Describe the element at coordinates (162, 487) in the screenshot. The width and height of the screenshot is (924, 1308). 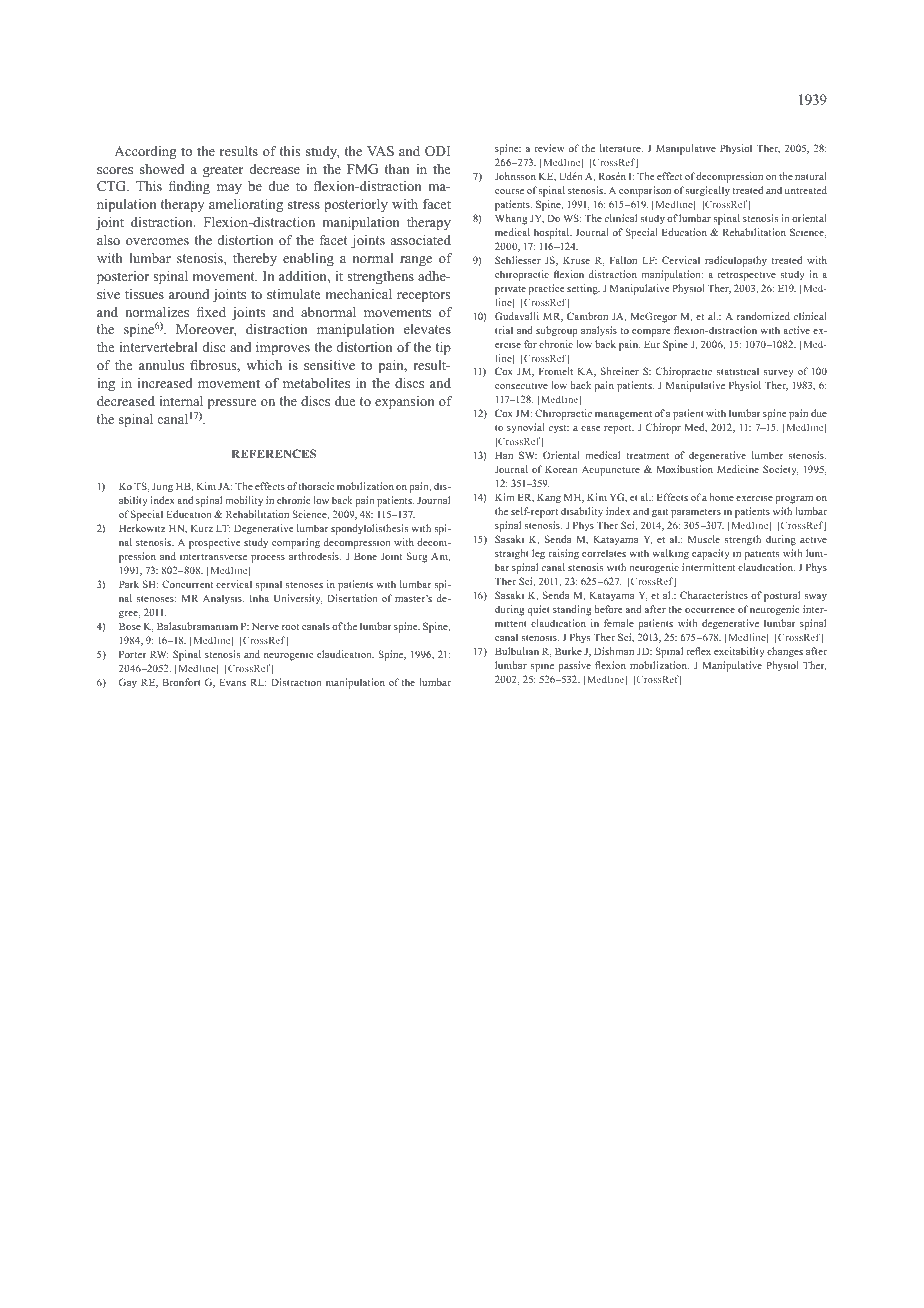
I see `Jung` at that location.
